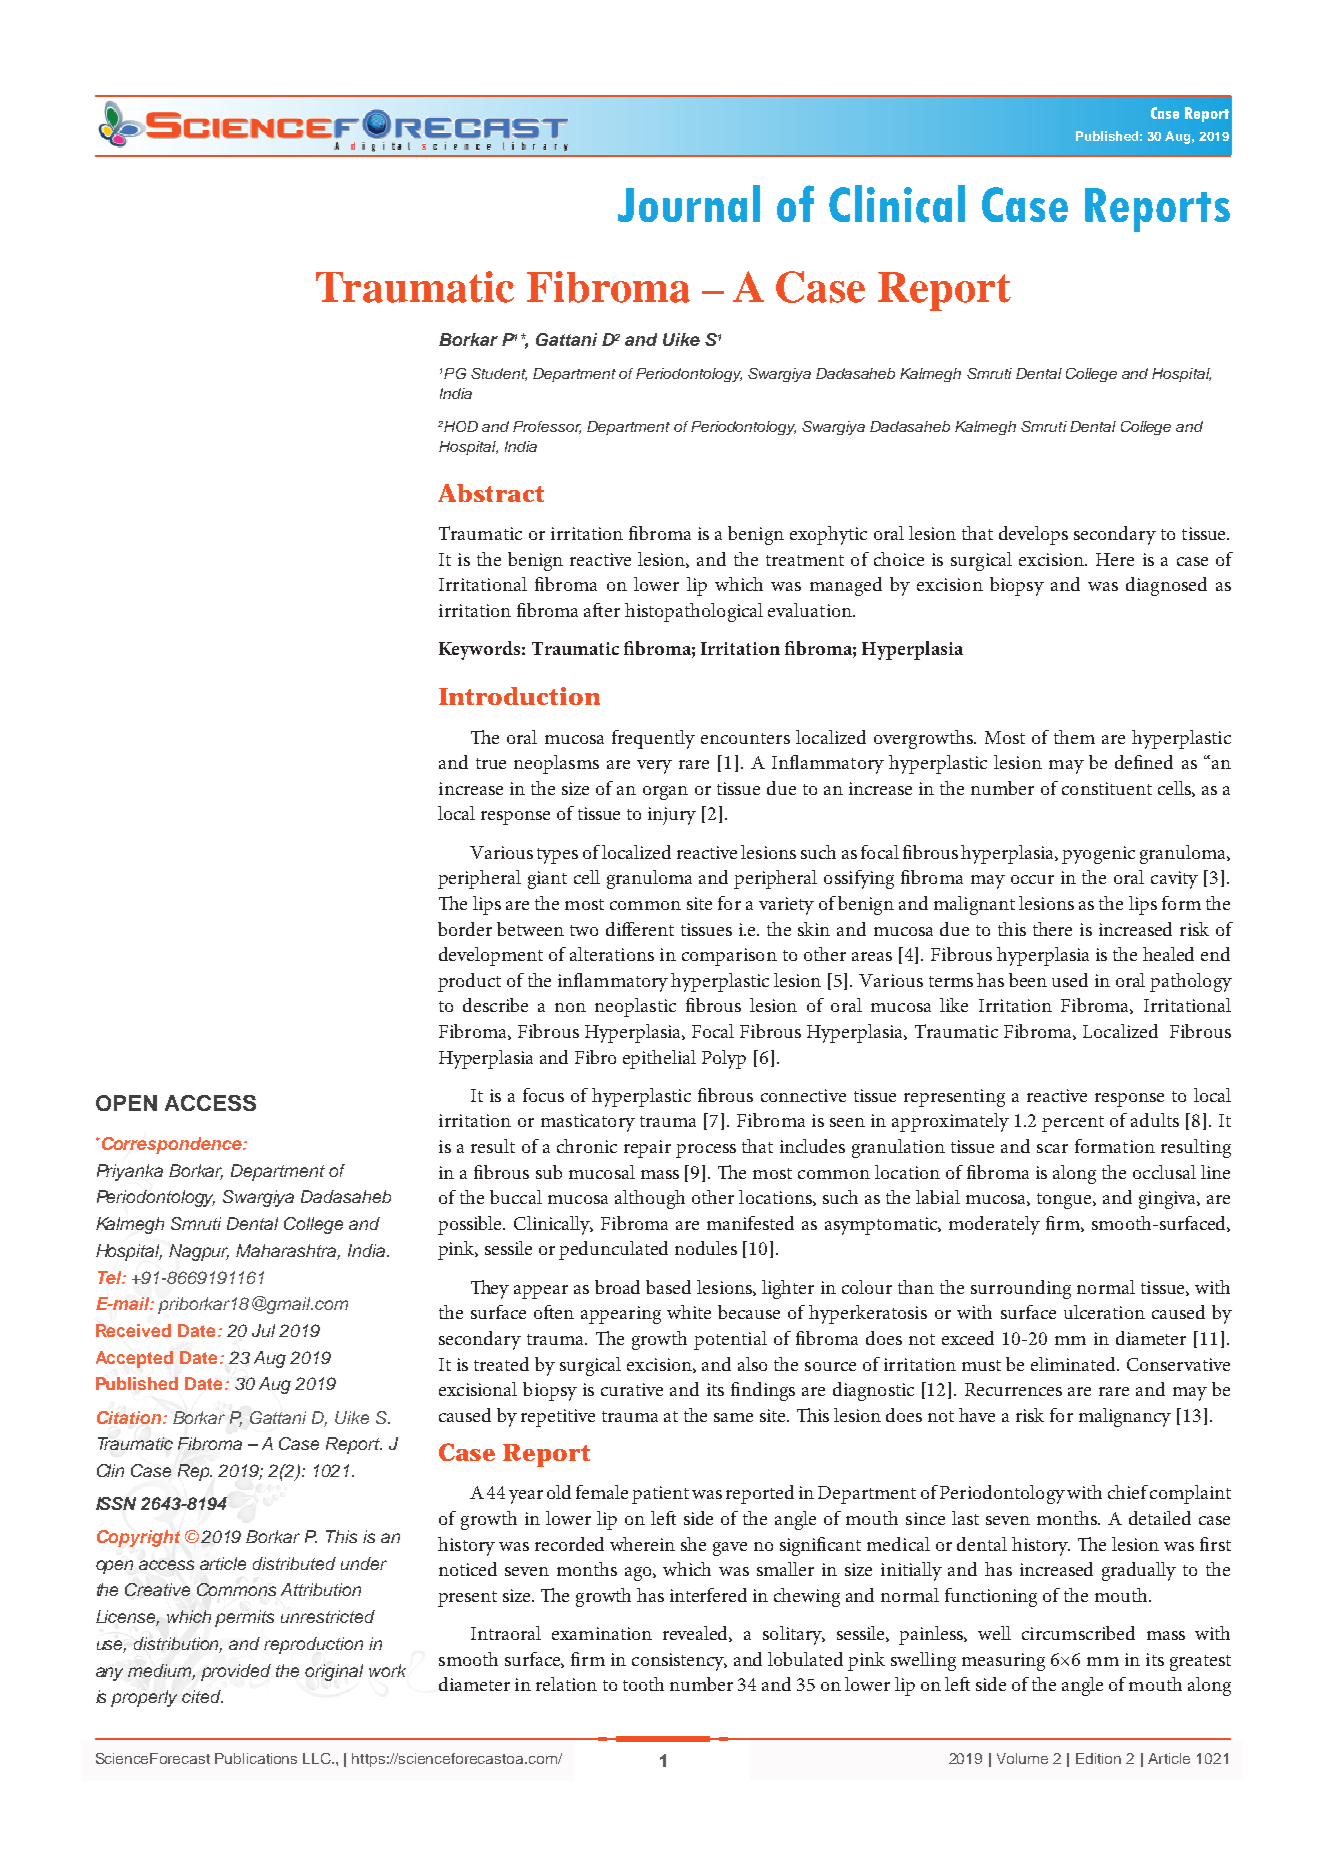 Image resolution: width=1326 pixels, height=1875 pixels. Describe the element at coordinates (1028, 980) in the screenshot. I see `been` at that location.
